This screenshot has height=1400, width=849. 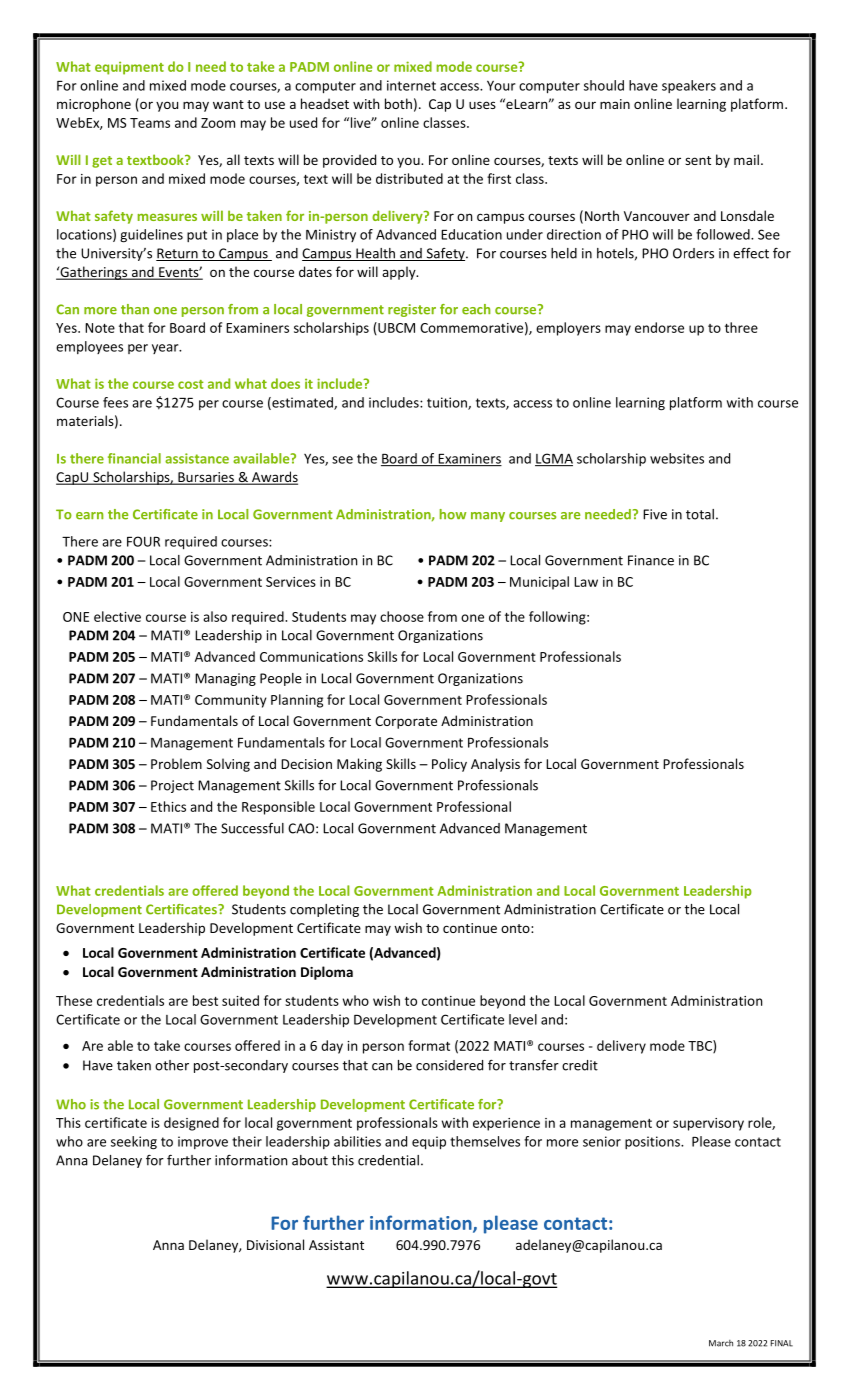 What do you see at coordinates (275, 1244) in the screenshot?
I see `Divisional` at bounding box center [275, 1244].
